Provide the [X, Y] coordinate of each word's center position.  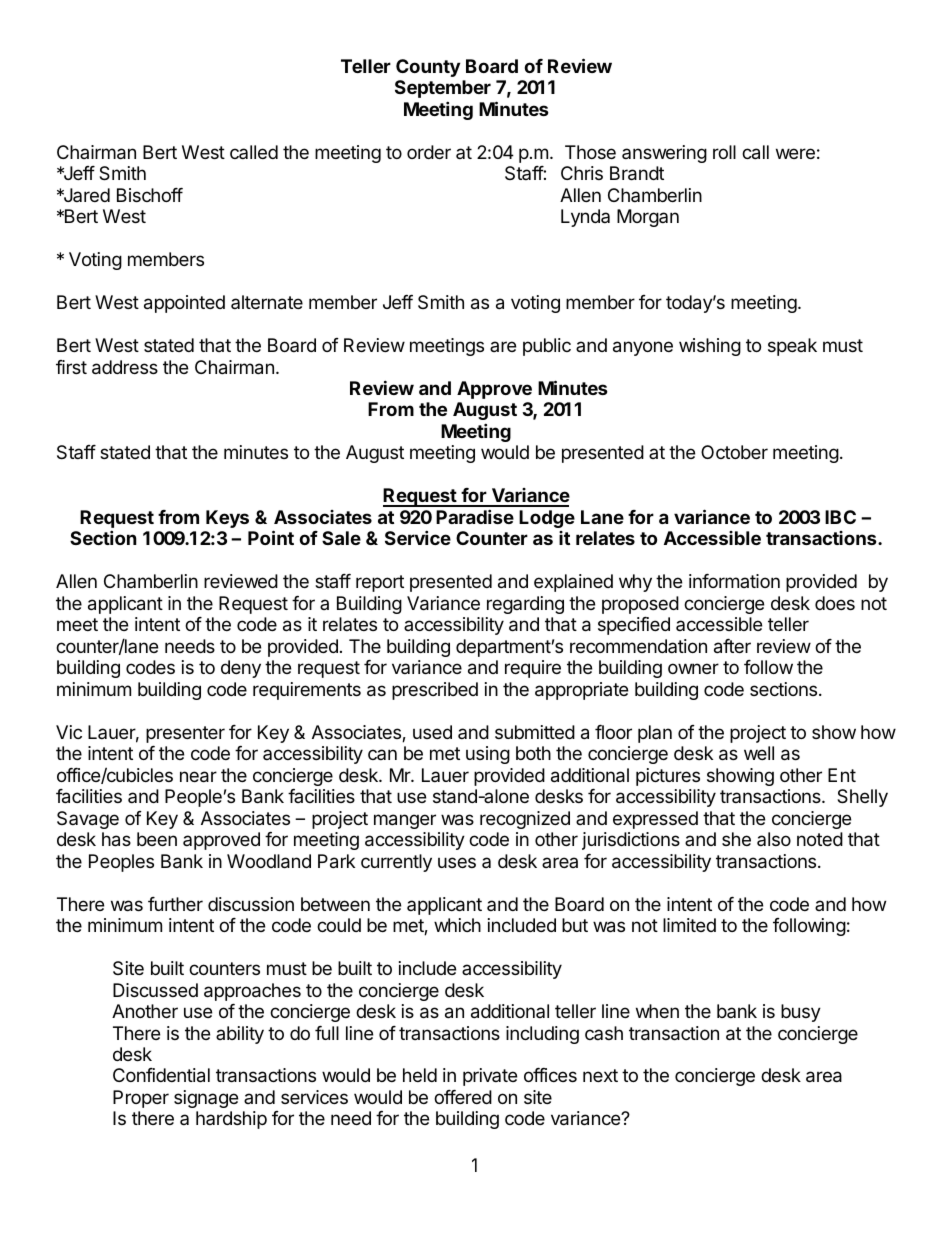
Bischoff [150, 195]
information [734, 581]
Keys [227, 519]
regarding [525, 605]
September [443, 89]
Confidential [161, 1075]
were [795, 153]
